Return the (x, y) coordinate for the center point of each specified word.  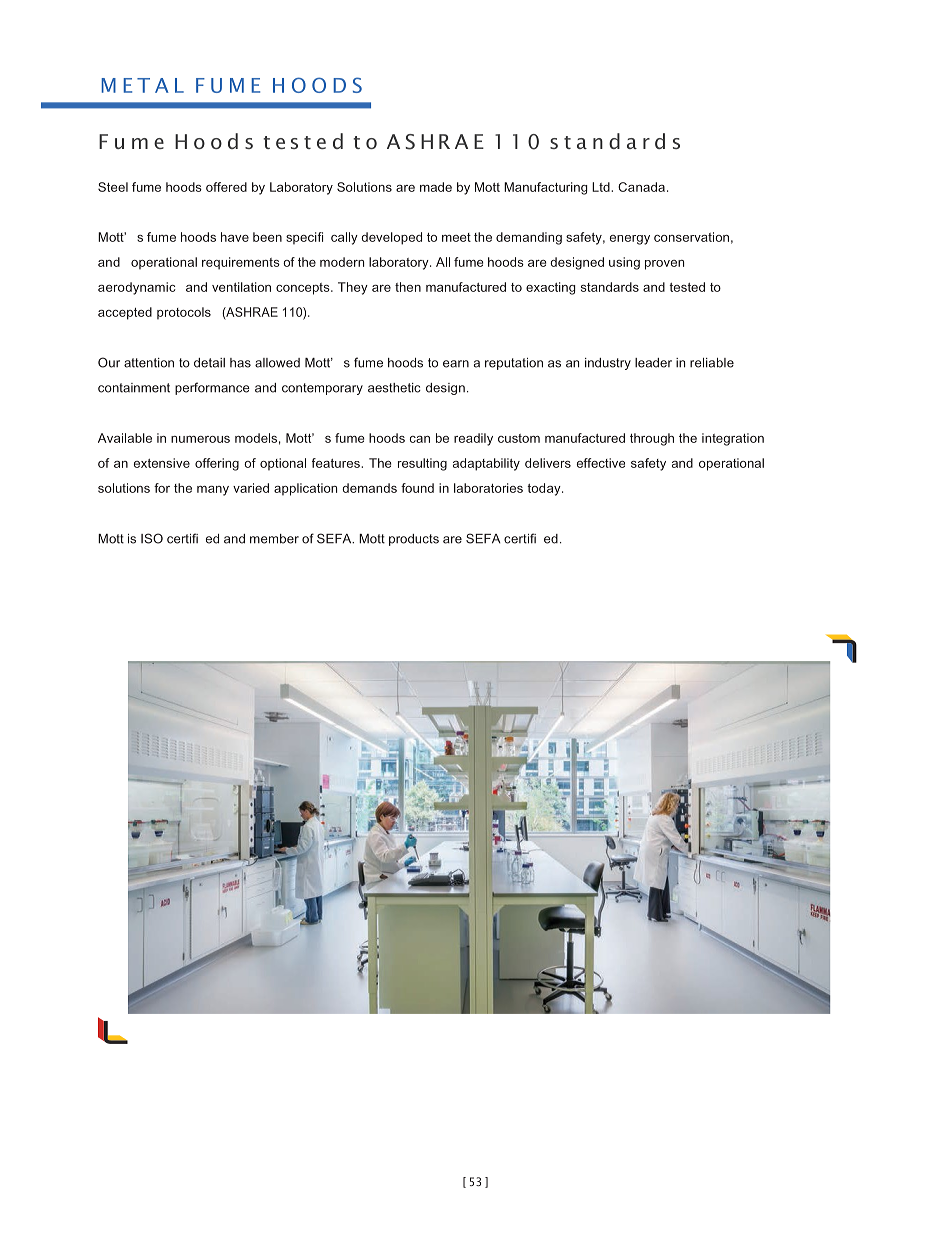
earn (456, 364)
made (436, 187)
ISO (152, 538)
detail (209, 363)
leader (653, 363)
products (414, 540)
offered (226, 187)
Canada (641, 187)
